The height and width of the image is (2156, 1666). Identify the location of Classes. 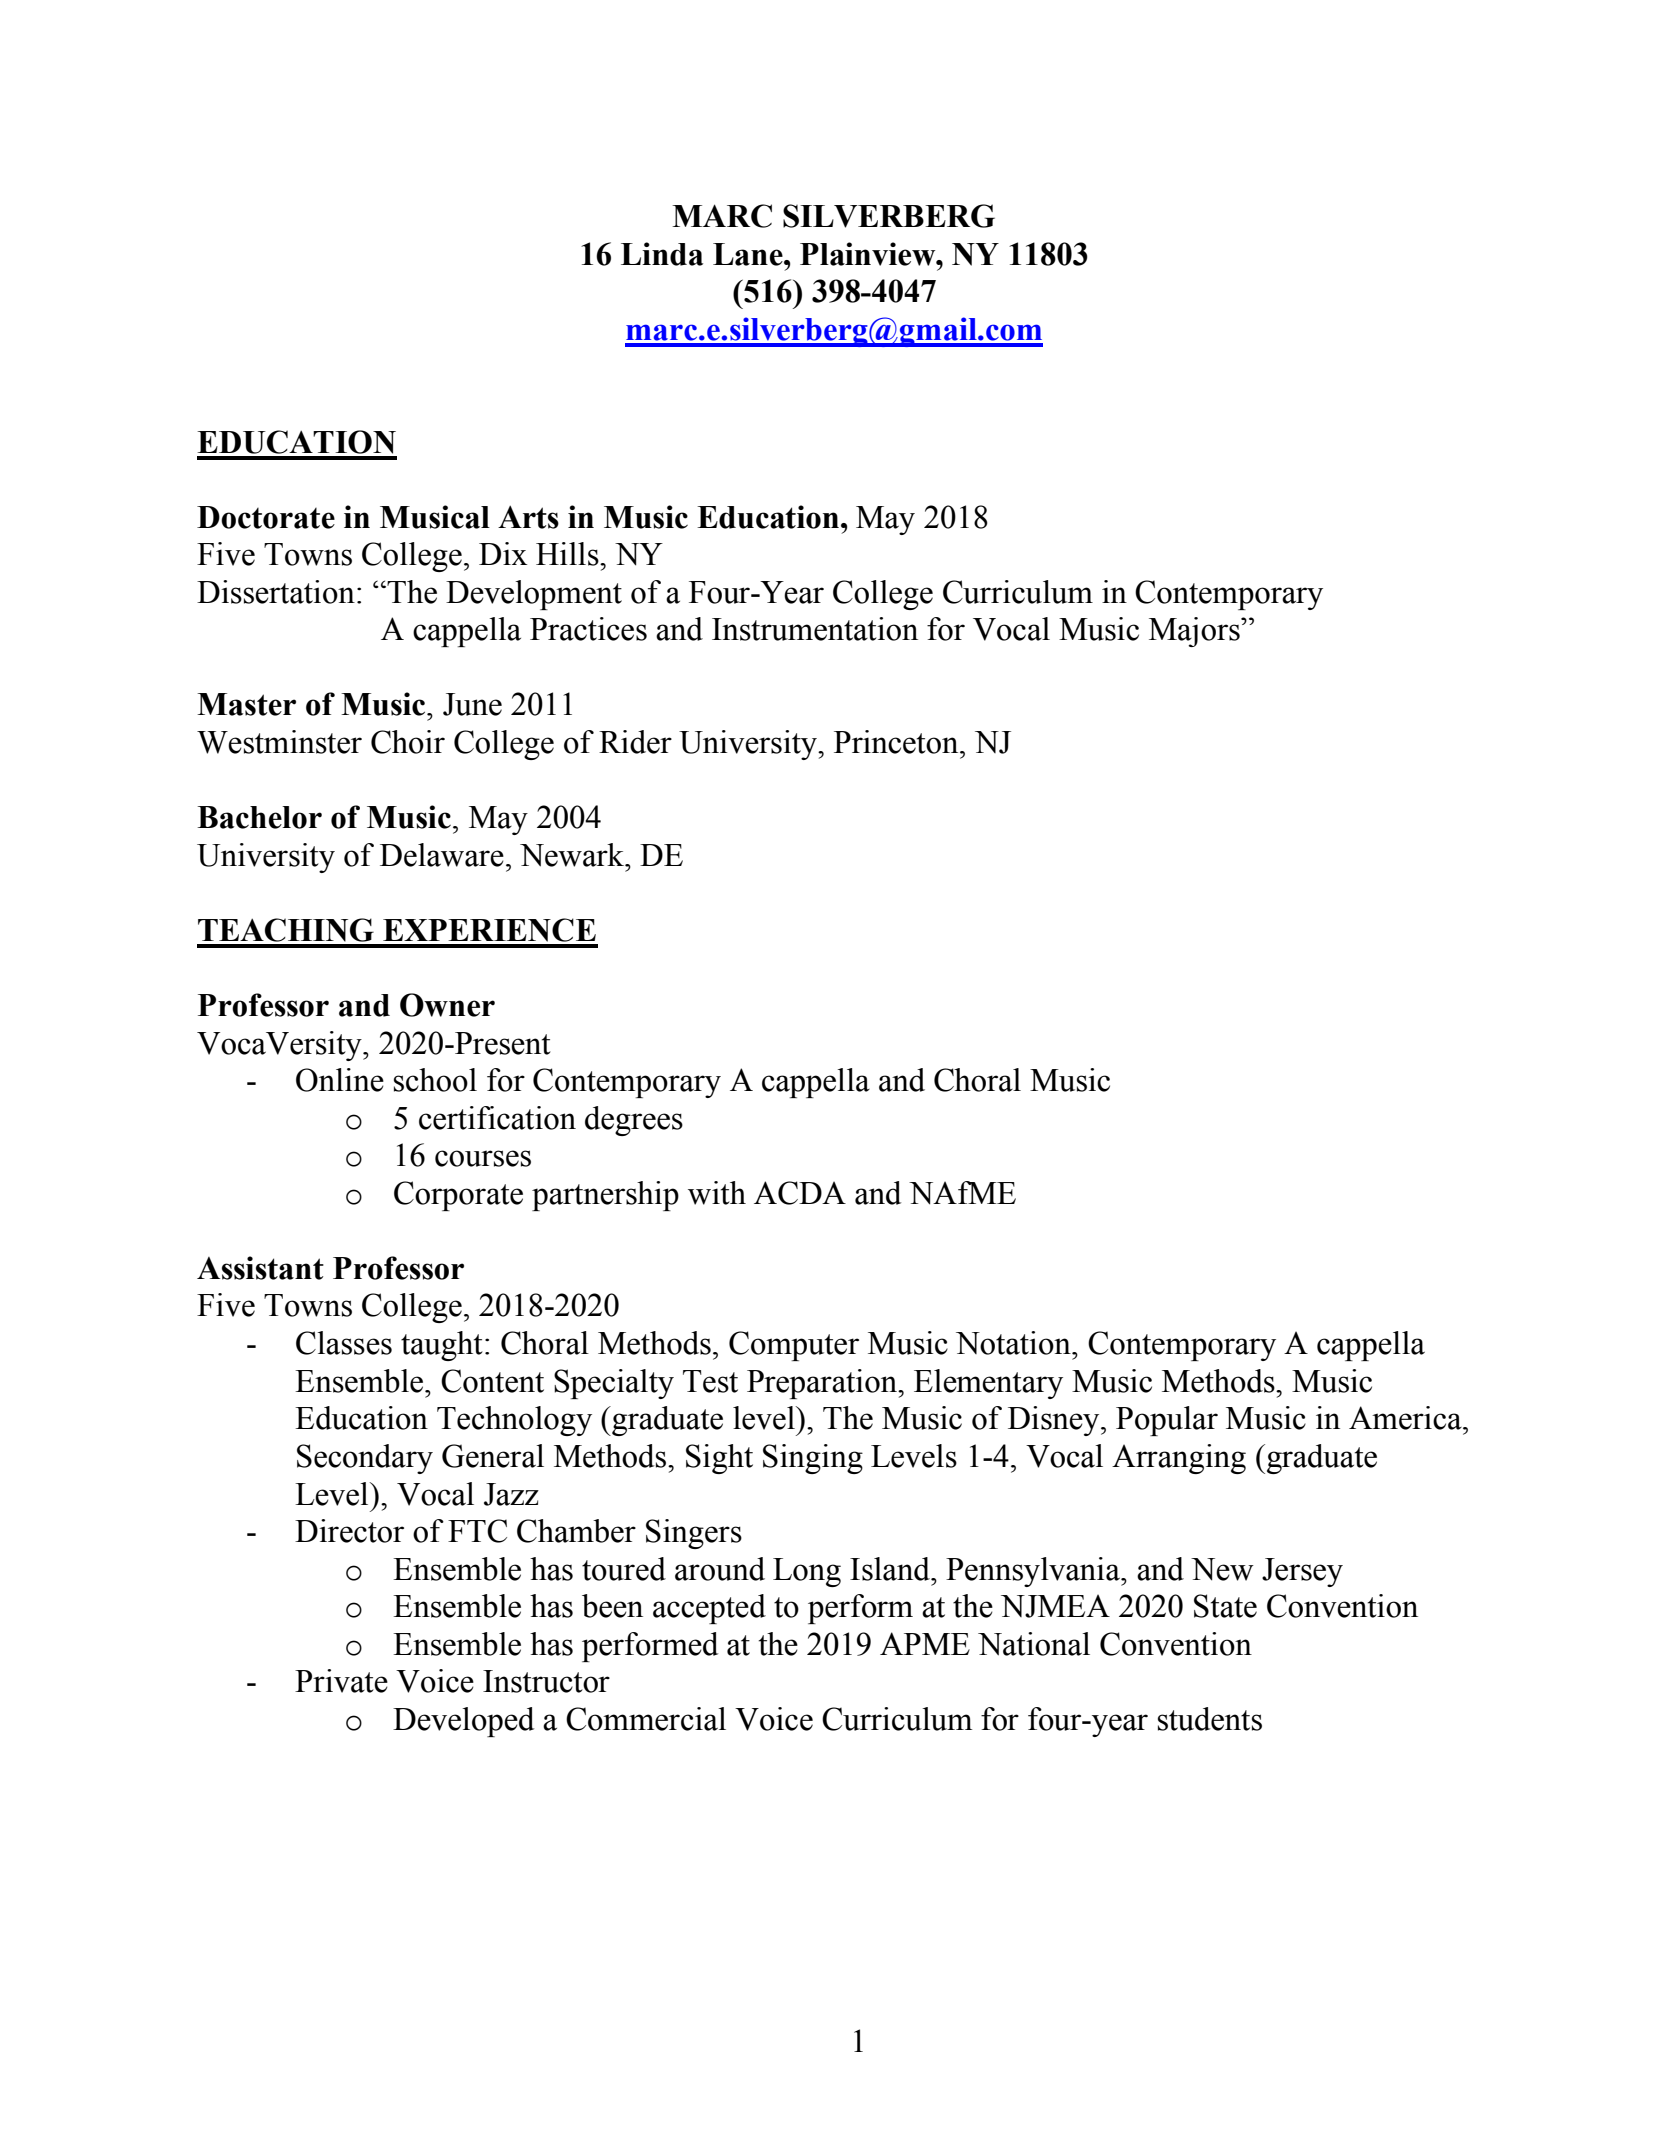
(344, 1343).
